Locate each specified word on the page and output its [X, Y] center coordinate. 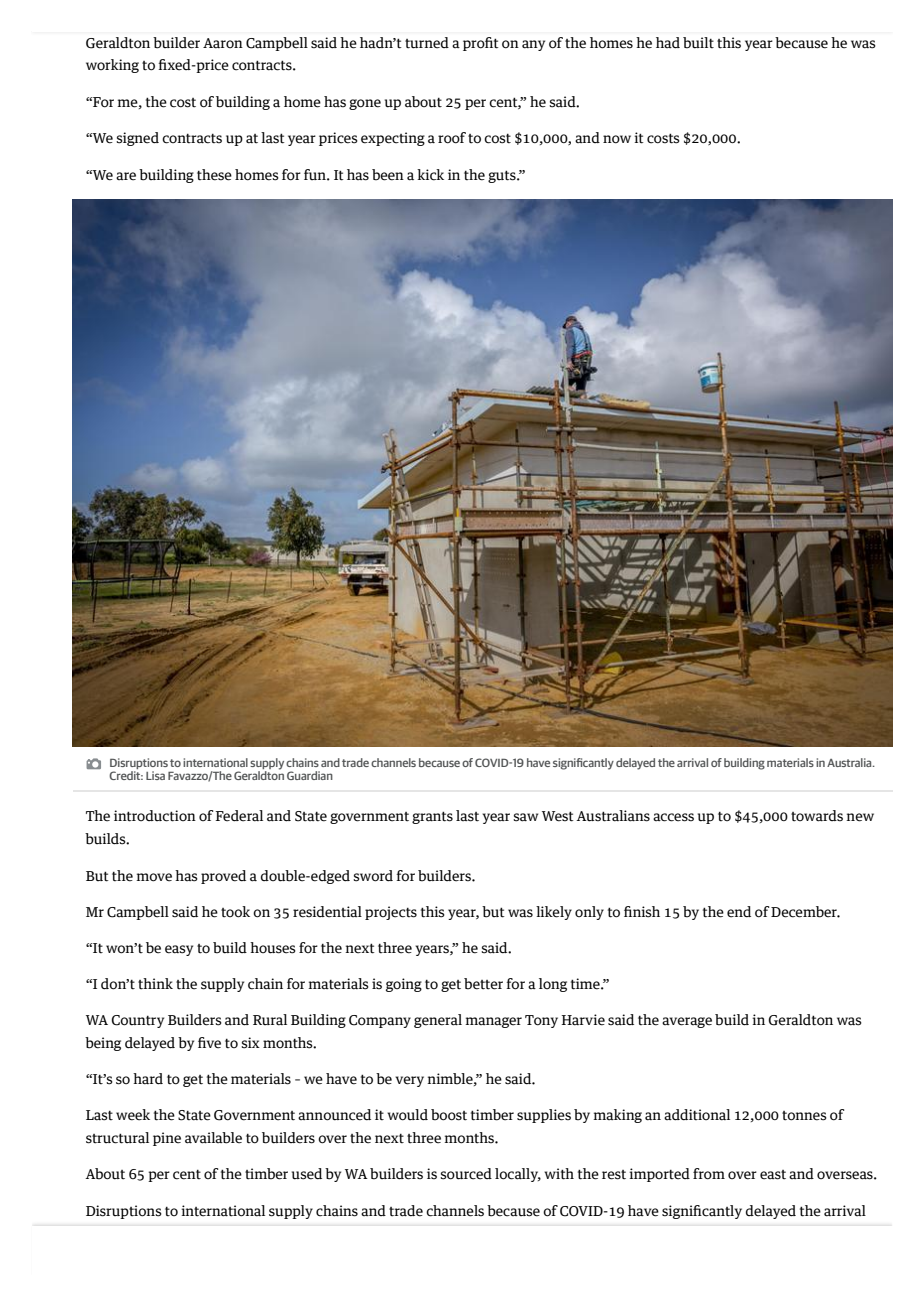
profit [481, 44]
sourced [466, 1174]
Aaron [223, 43]
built [698, 43]
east [773, 1175]
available [213, 1138]
